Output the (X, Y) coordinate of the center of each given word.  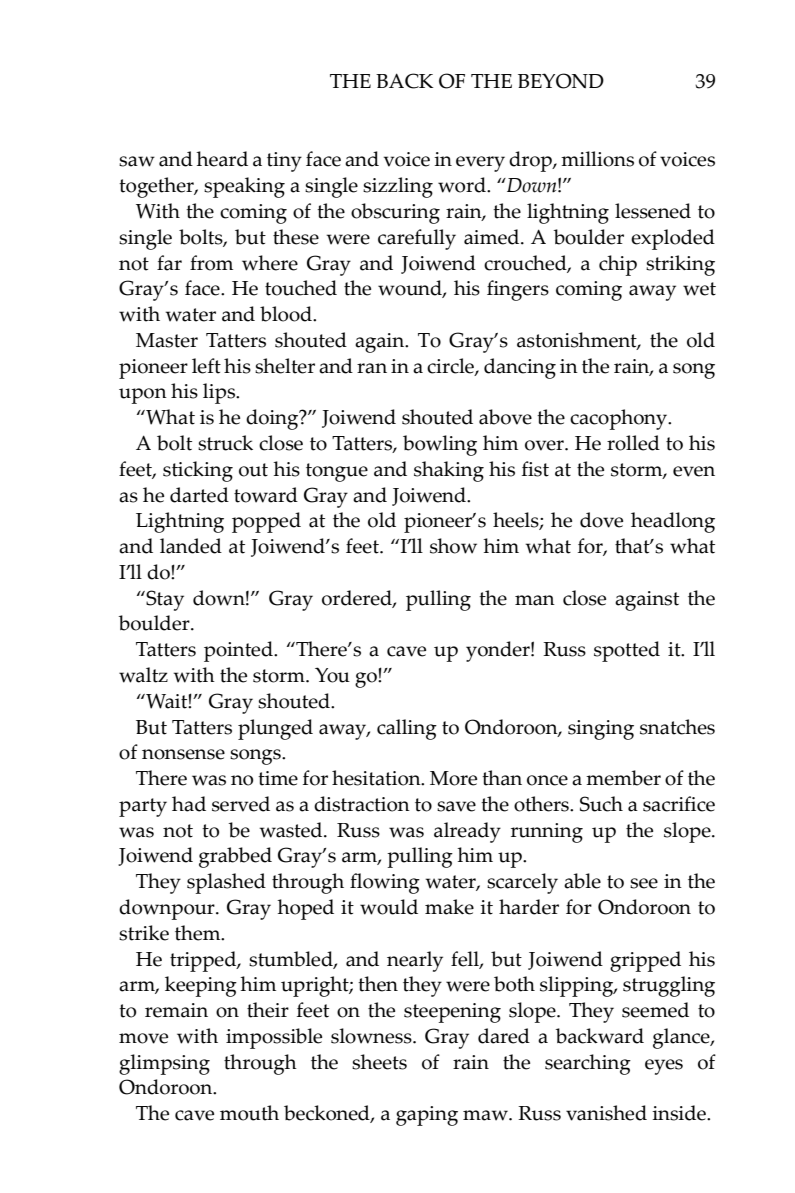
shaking (449, 471)
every (480, 164)
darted (199, 495)
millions (597, 159)
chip (618, 265)
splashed (226, 883)
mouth (249, 1113)
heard (222, 159)
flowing (385, 883)
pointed (239, 651)
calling (407, 729)
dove (601, 520)
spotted (627, 651)
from (211, 263)
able (582, 881)
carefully (417, 239)
